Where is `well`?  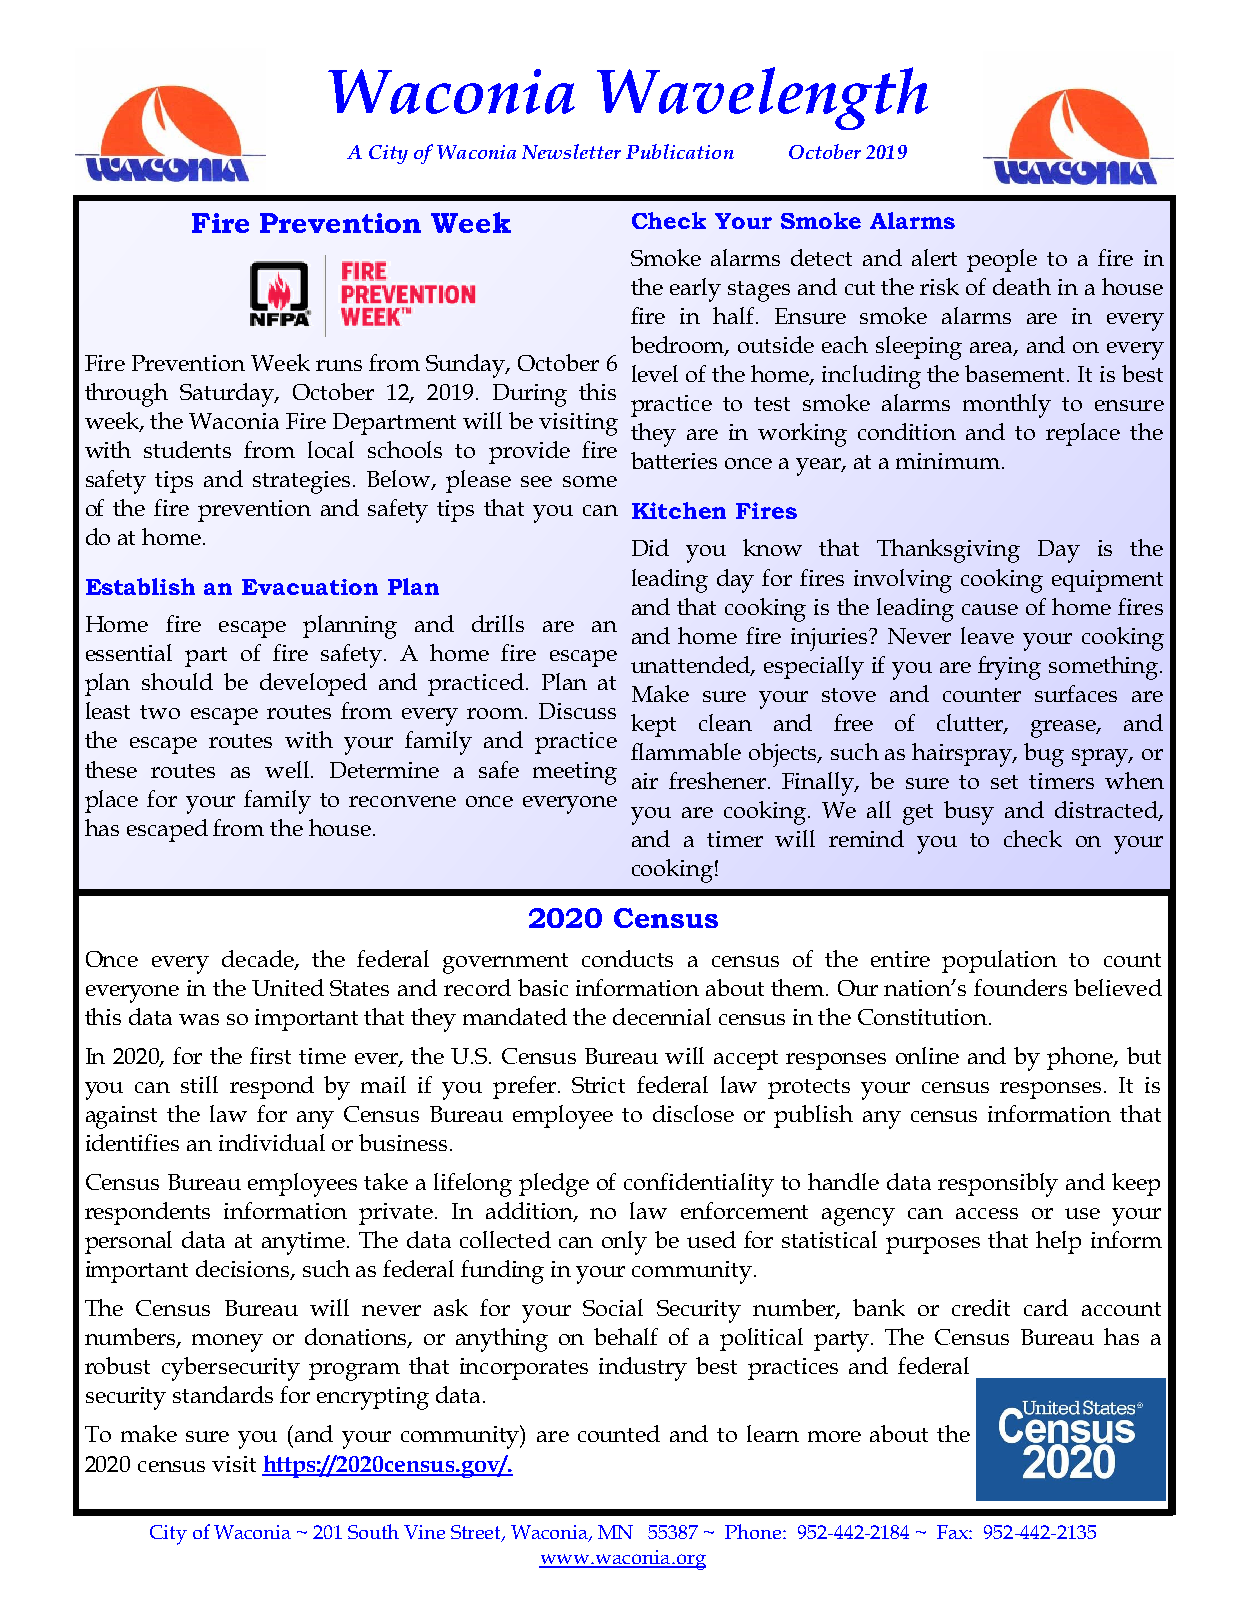
well is located at coordinates (288, 769).
